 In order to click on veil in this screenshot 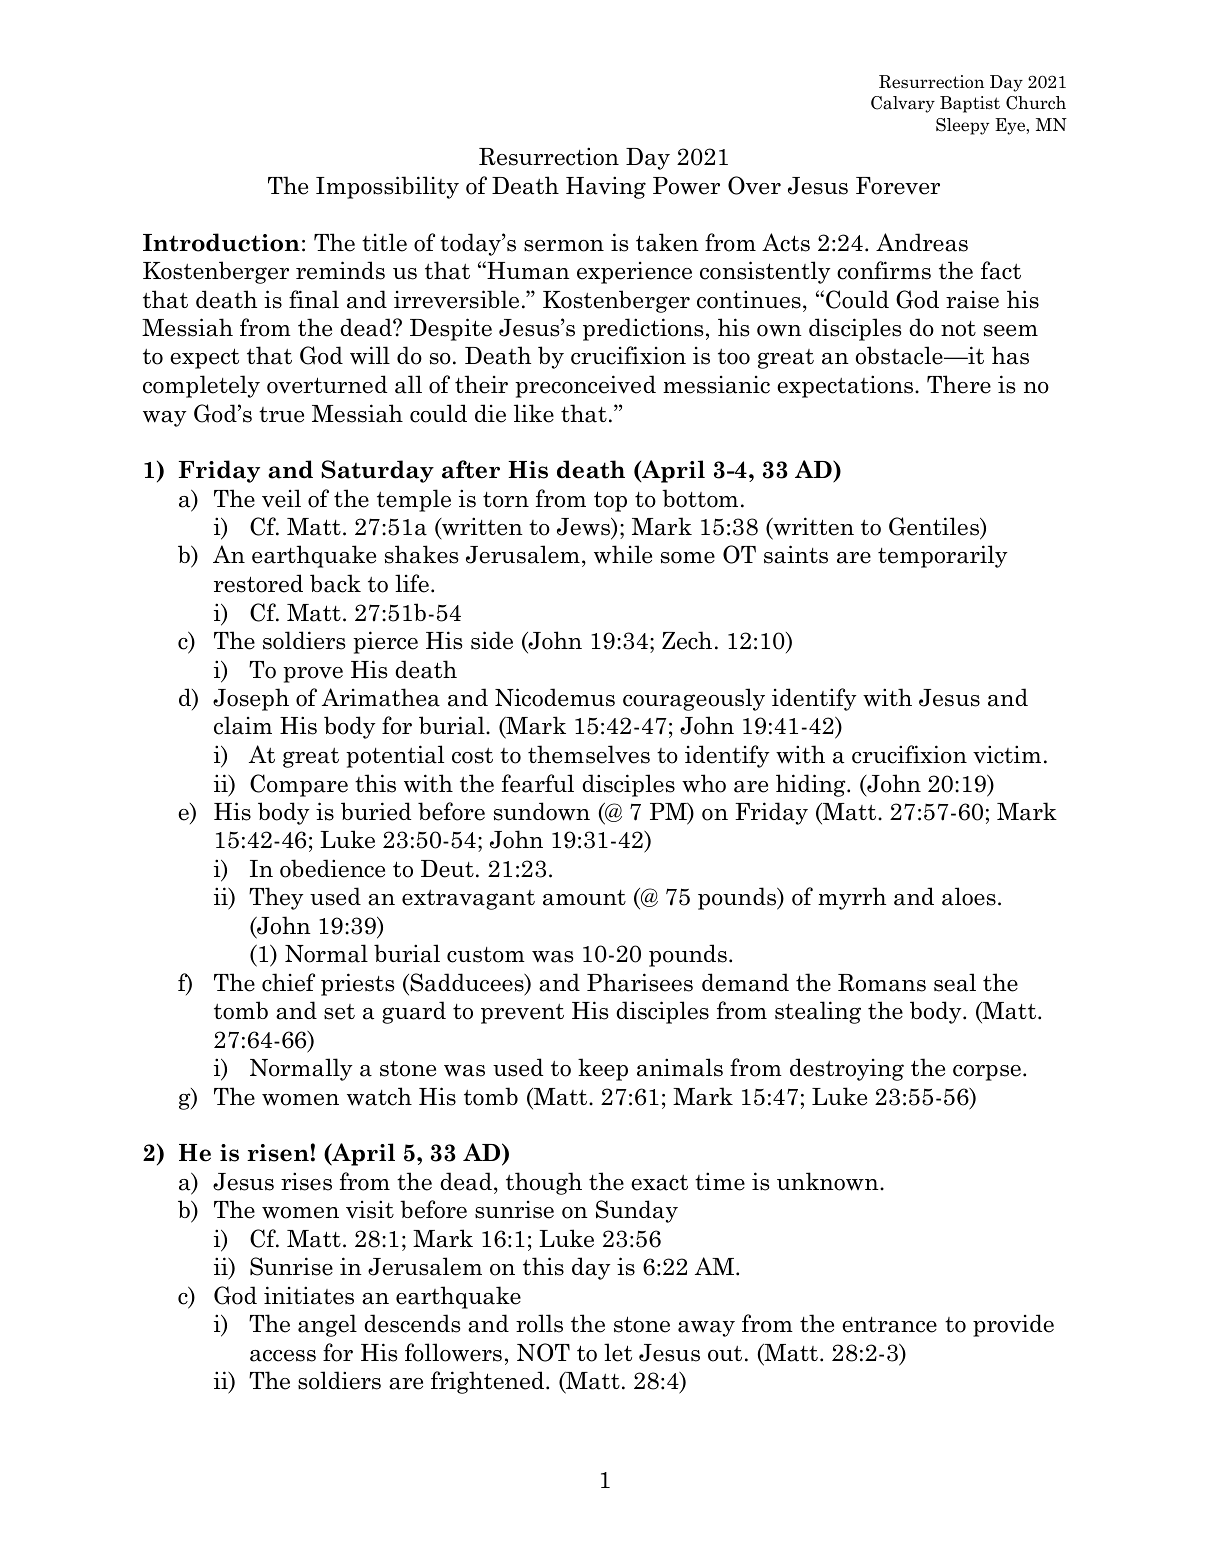, I will do `click(281, 498)`.
